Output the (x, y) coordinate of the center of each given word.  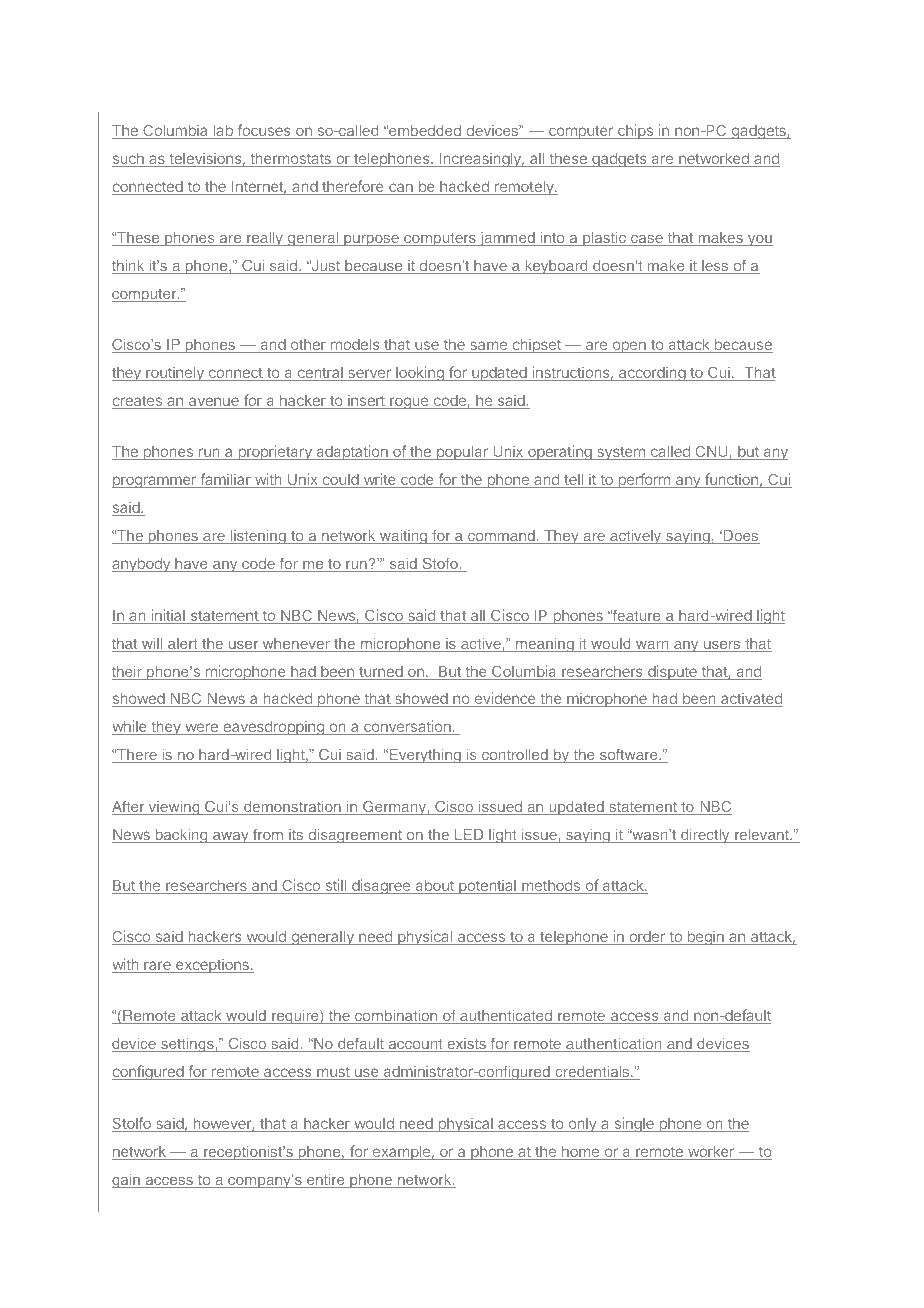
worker (711, 1153)
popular (462, 453)
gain (127, 1181)
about (434, 887)
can (401, 189)
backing (181, 836)
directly (705, 836)
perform (644, 480)
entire (326, 1181)
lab (223, 132)
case (647, 240)
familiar (225, 480)
